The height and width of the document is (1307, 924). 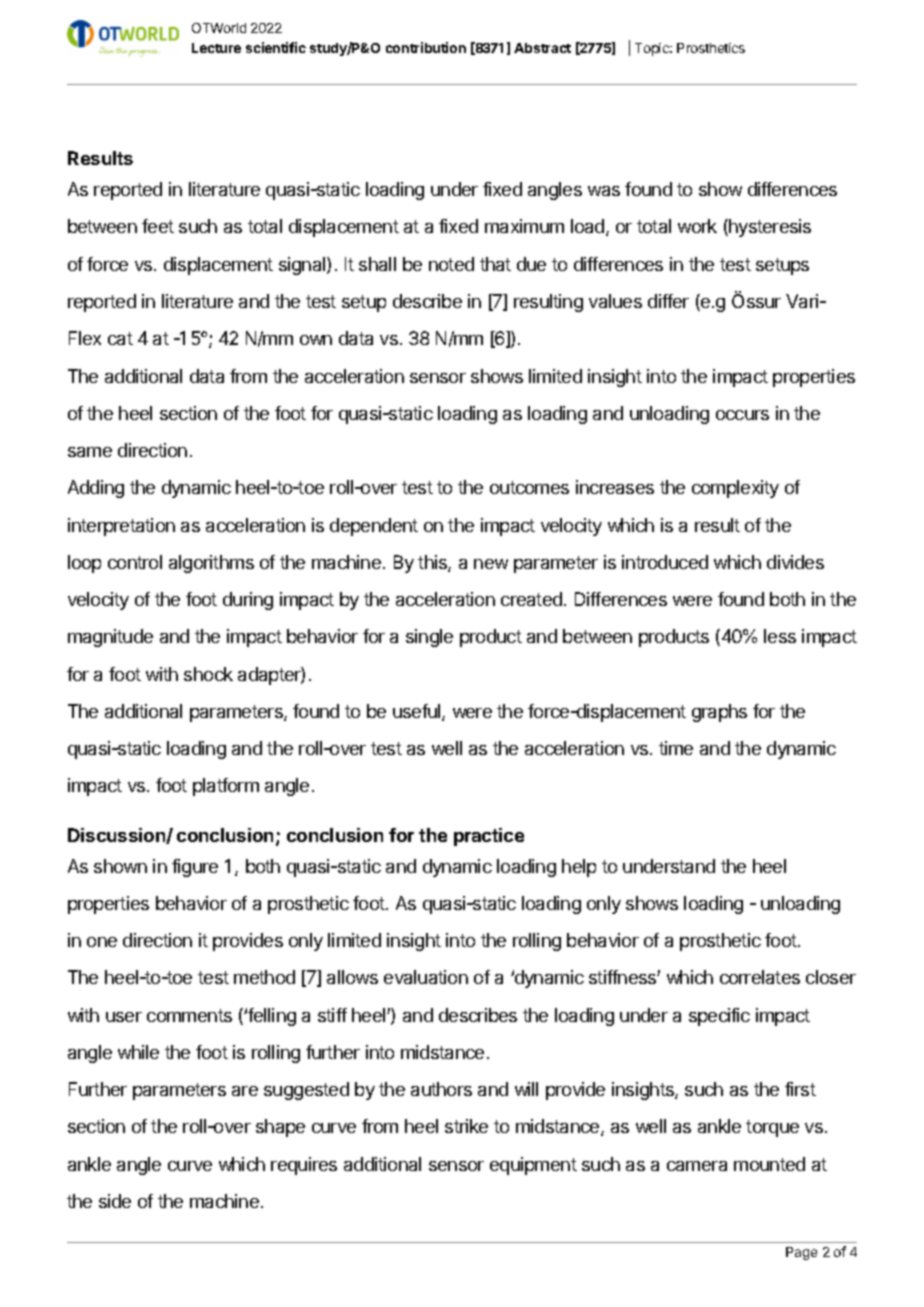 I want to click on contribution, so click(x=426, y=47).
